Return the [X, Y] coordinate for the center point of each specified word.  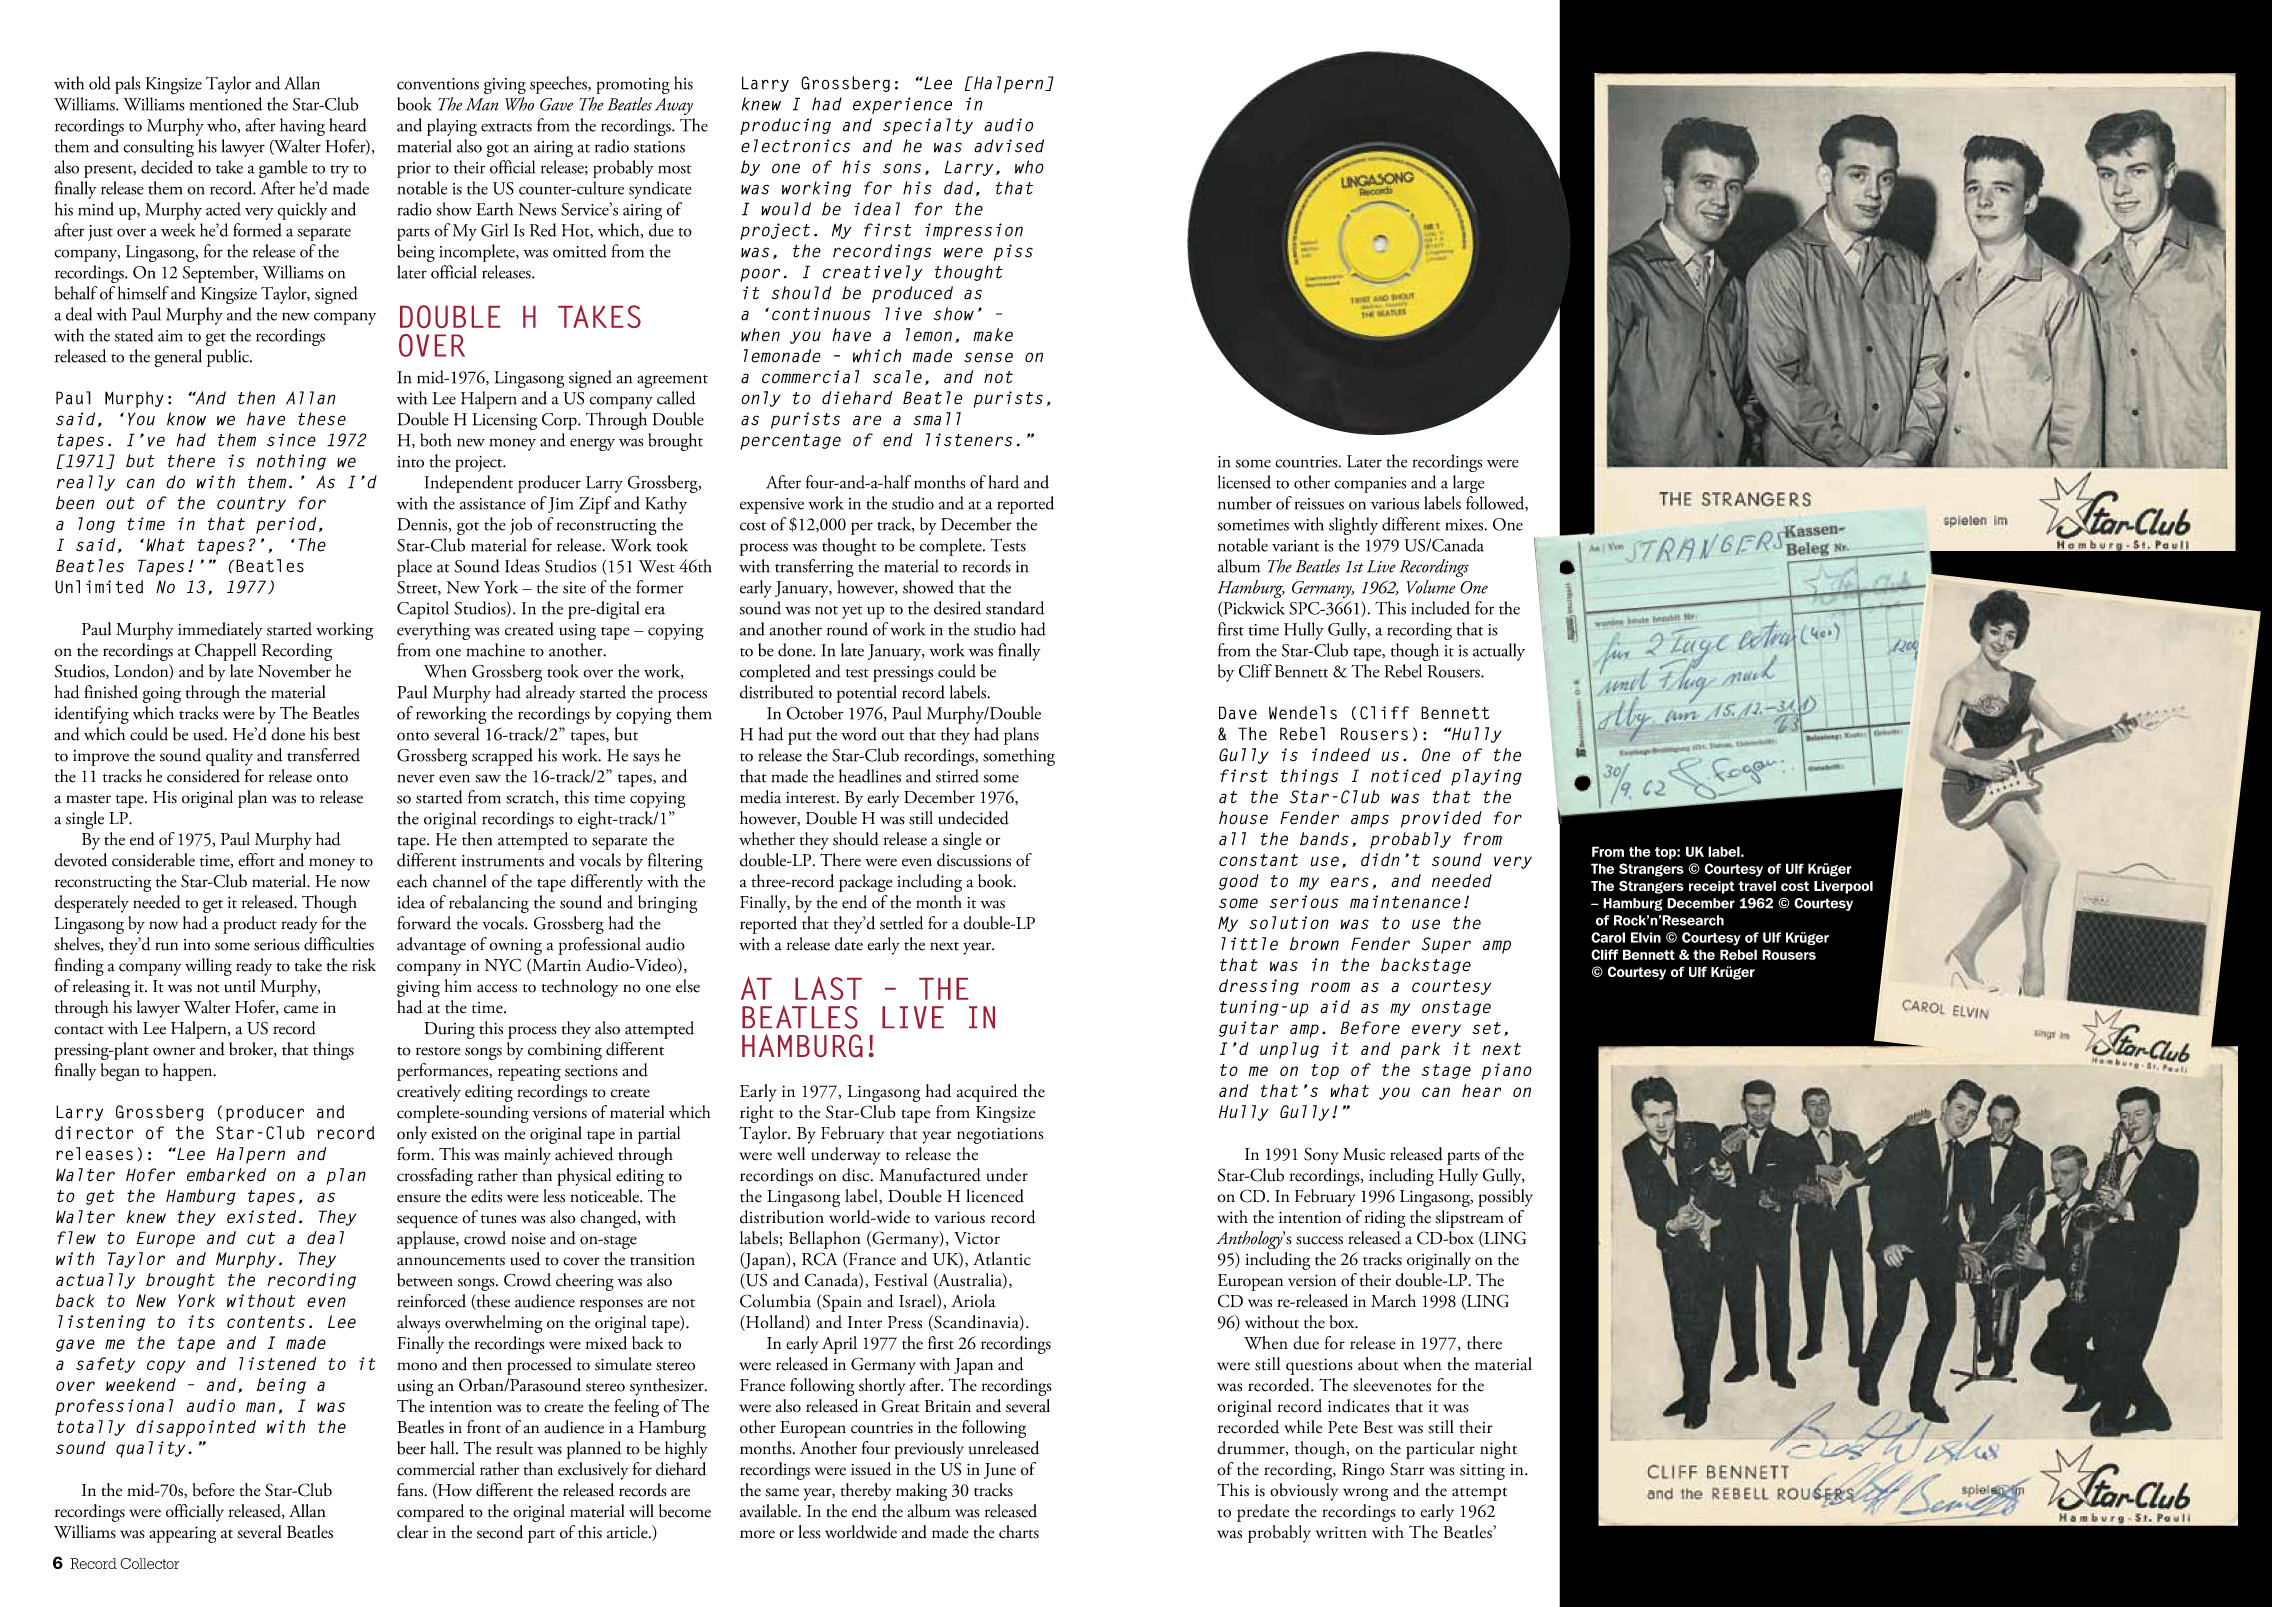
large [1468, 484]
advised [1009, 146]
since [291, 440]
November [294, 671]
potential [866, 694]
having [302, 127]
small [937, 419]
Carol [1608, 937]
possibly [1505, 1198]
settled [901, 923]
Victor [977, 1238]
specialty [928, 126]
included [1441, 608]
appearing [182, 1534]
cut [261, 1238]
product [250, 925]
